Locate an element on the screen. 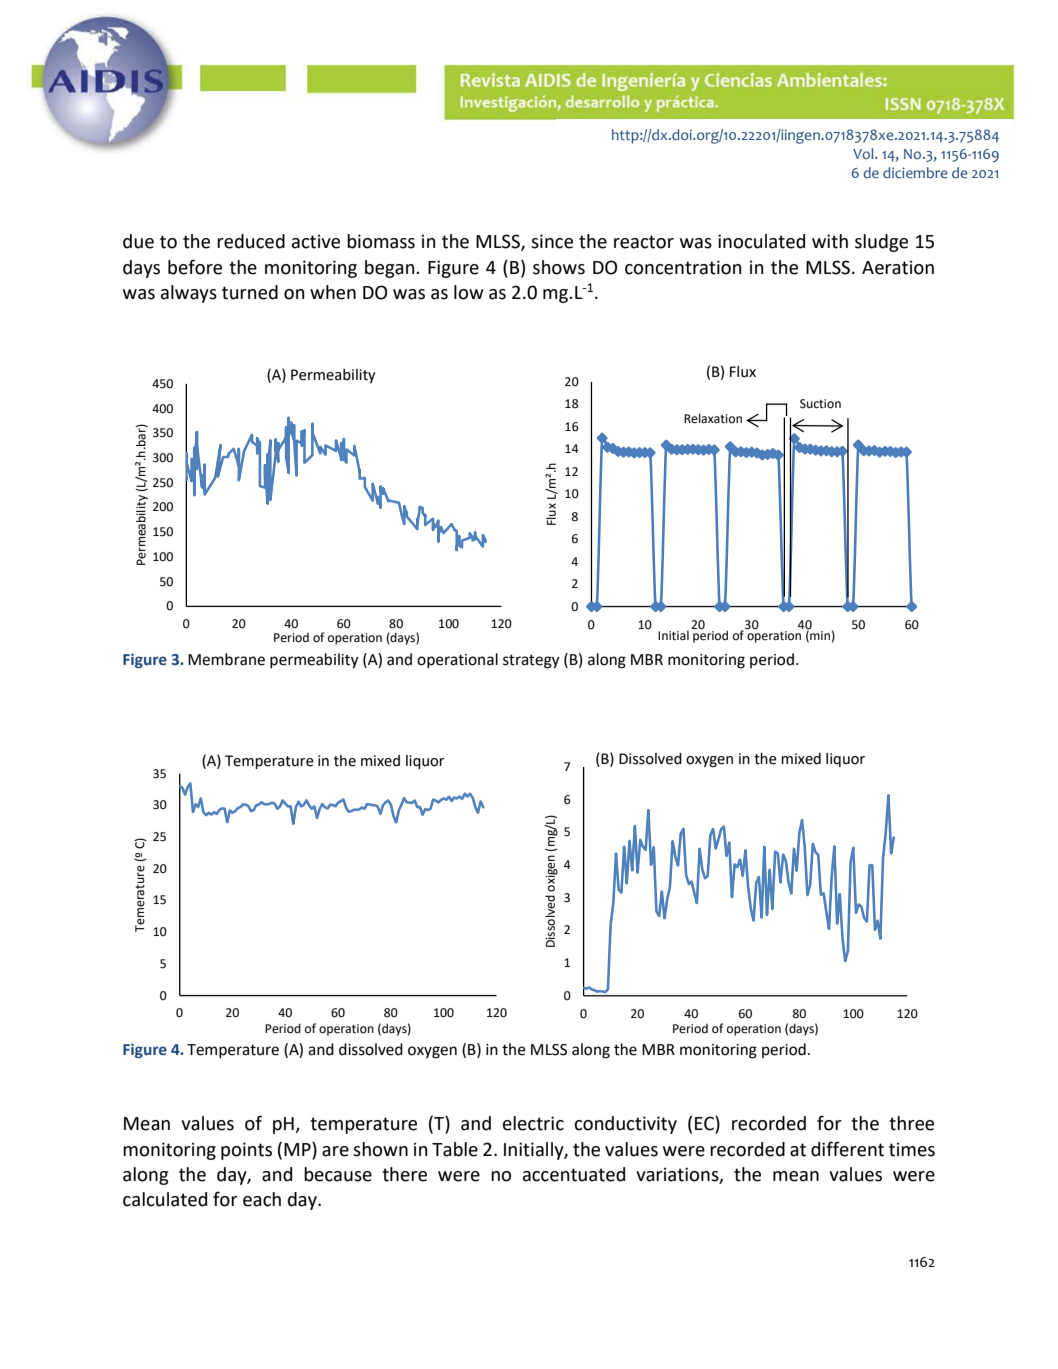 The height and width of the screenshot is (1369, 1058). Vol is located at coordinates (864, 153).
